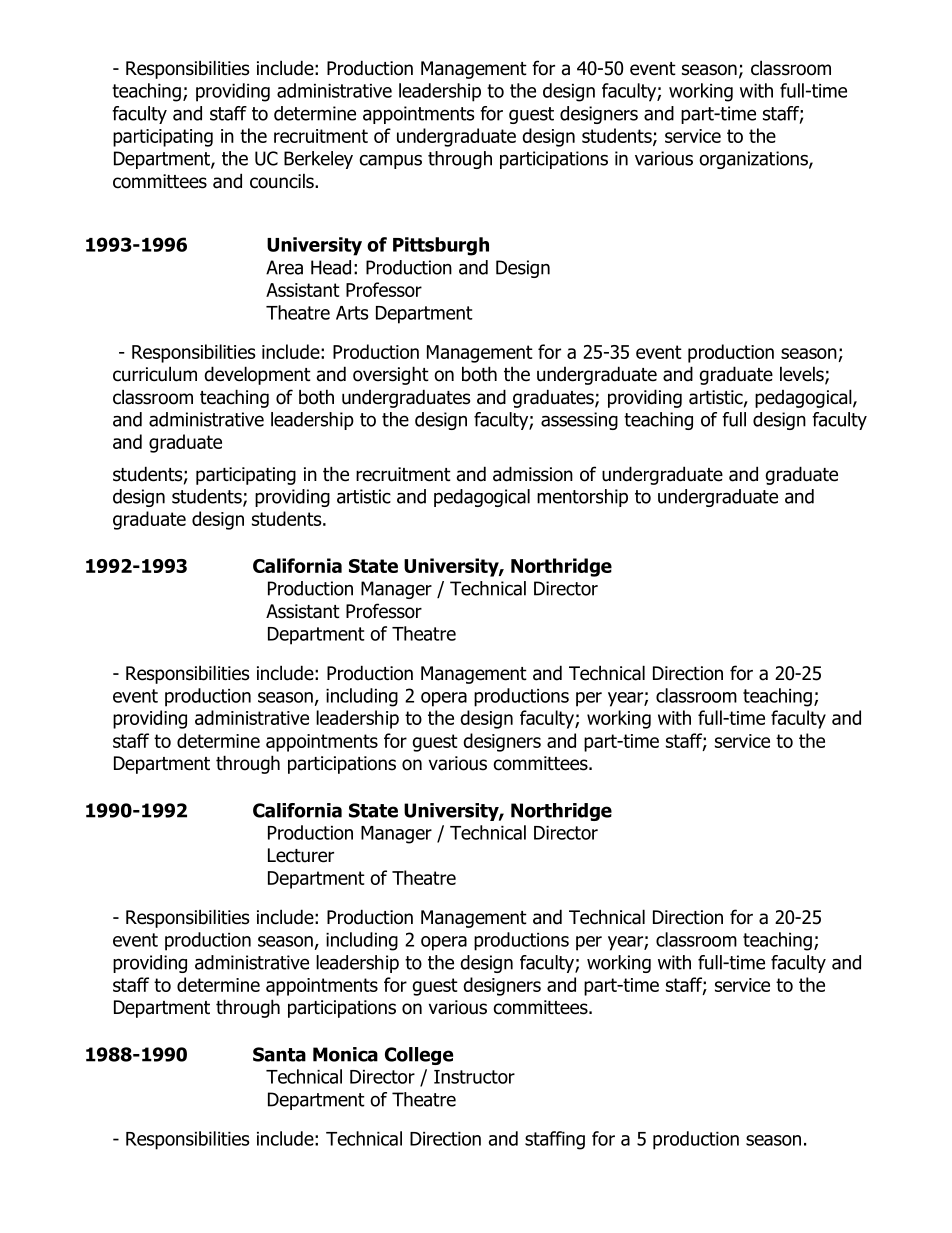 Image resolution: width=952 pixels, height=1233 pixels. What do you see at coordinates (803, 375) in the screenshot?
I see `levels` at bounding box center [803, 375].
